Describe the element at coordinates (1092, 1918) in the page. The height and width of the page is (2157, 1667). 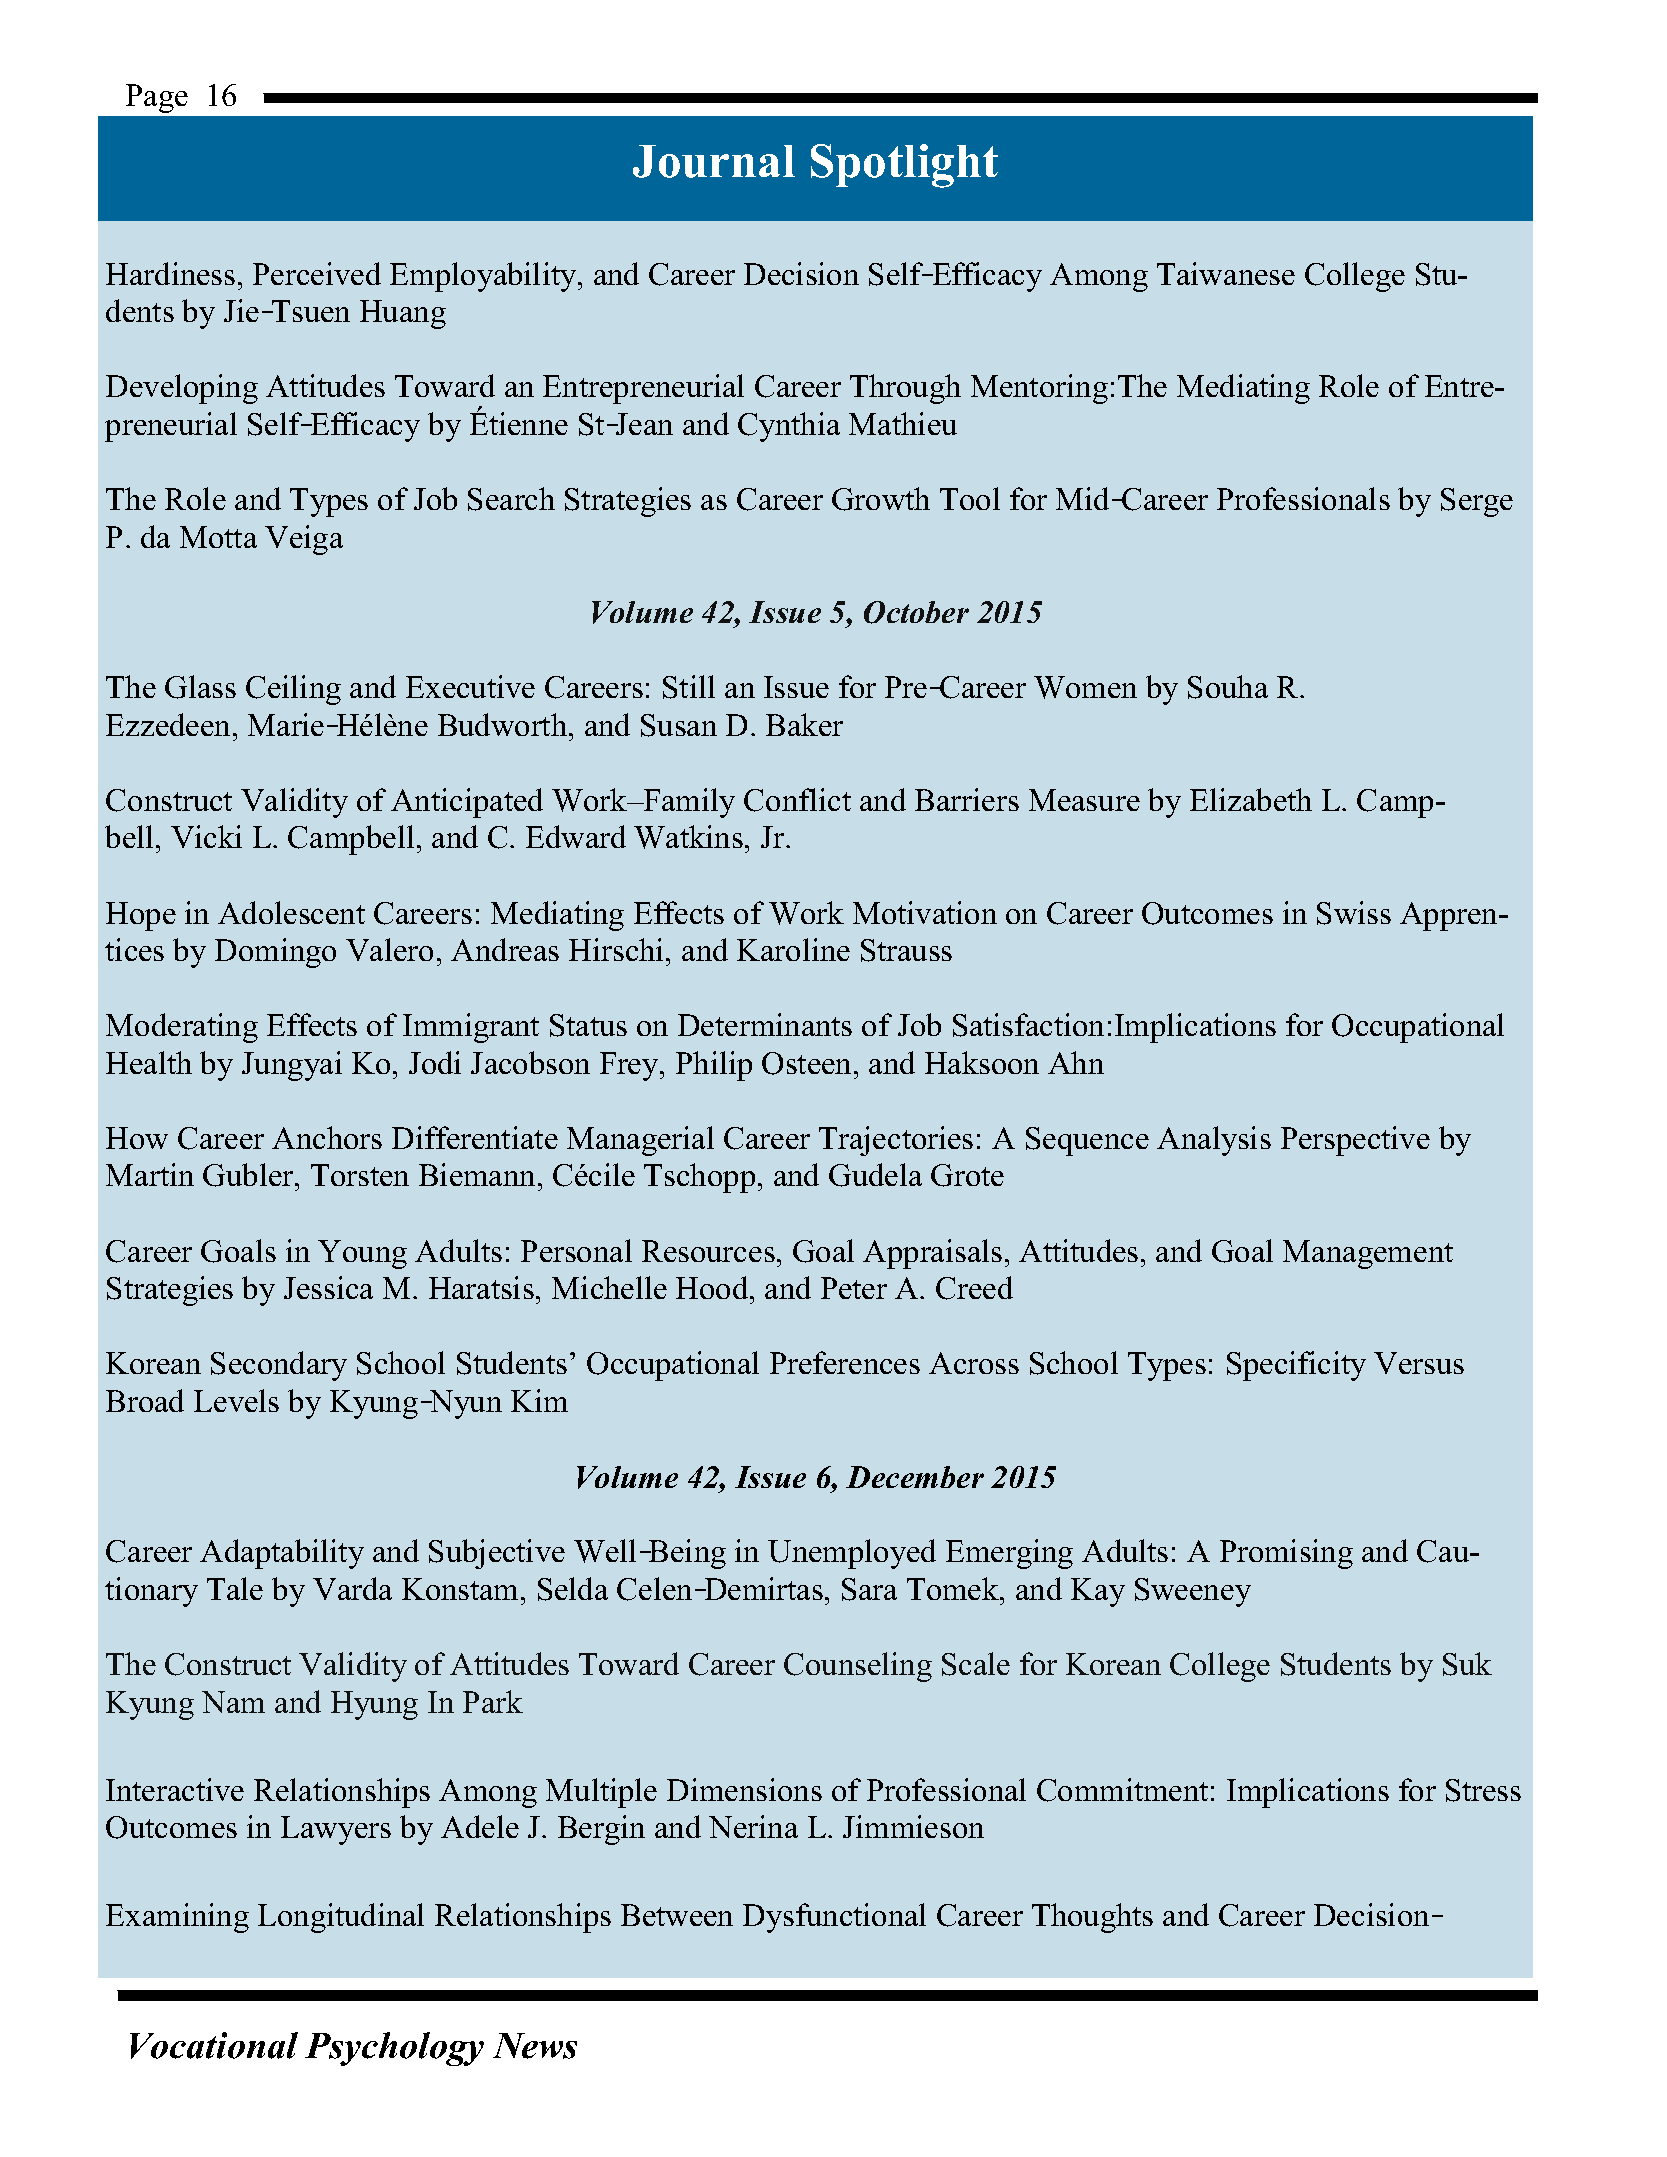
I see `Thoughts` at that location.
